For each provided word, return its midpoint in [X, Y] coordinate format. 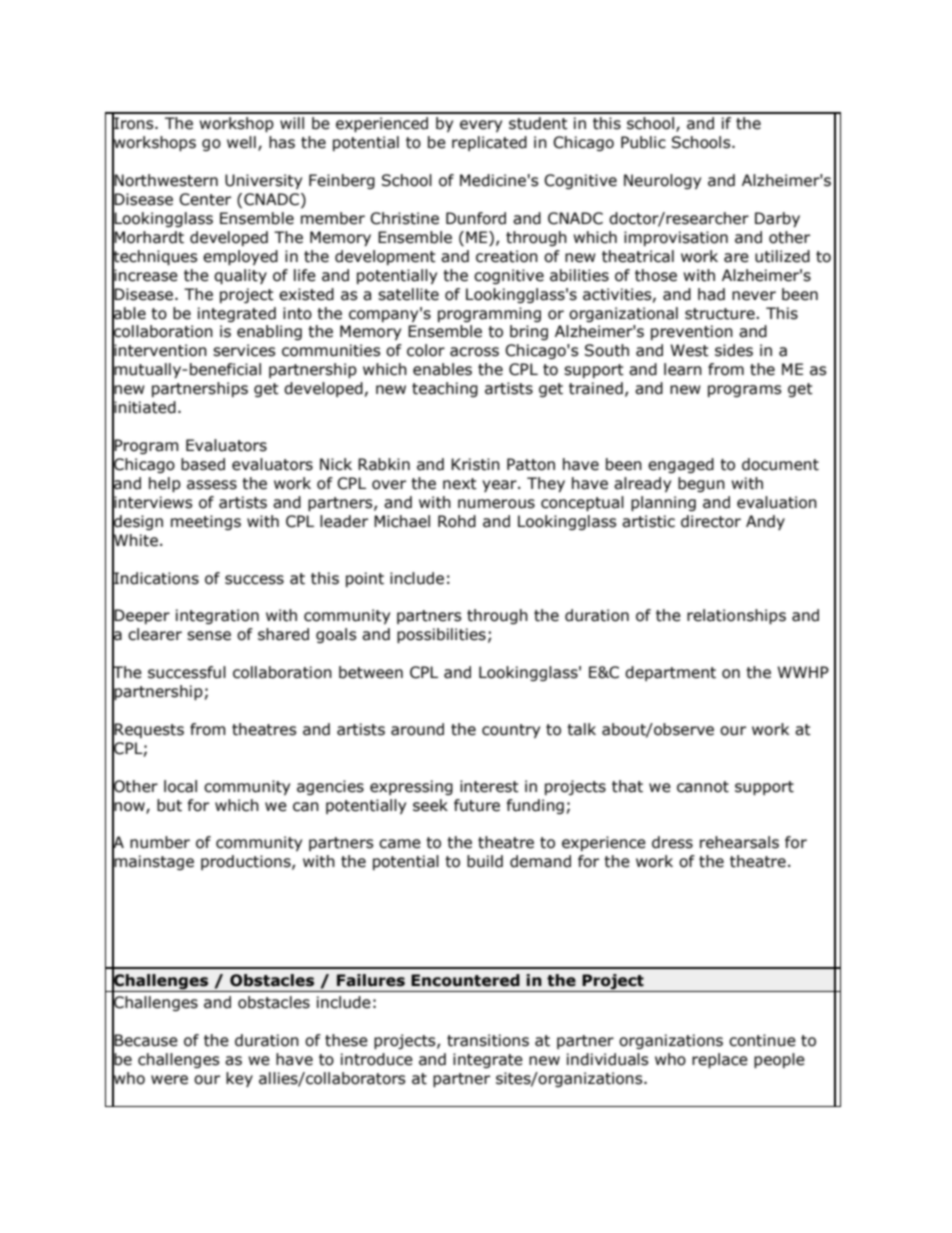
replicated [489, 143]
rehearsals [739, 842]
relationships [736, 616]
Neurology [662, 181]
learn [683, 369]
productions [247, 862]
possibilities [441, 635]
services [244, 350]
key [239, 1079]
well [241, 142]
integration [217, 616]
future [477, 805]
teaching [445, 389]
